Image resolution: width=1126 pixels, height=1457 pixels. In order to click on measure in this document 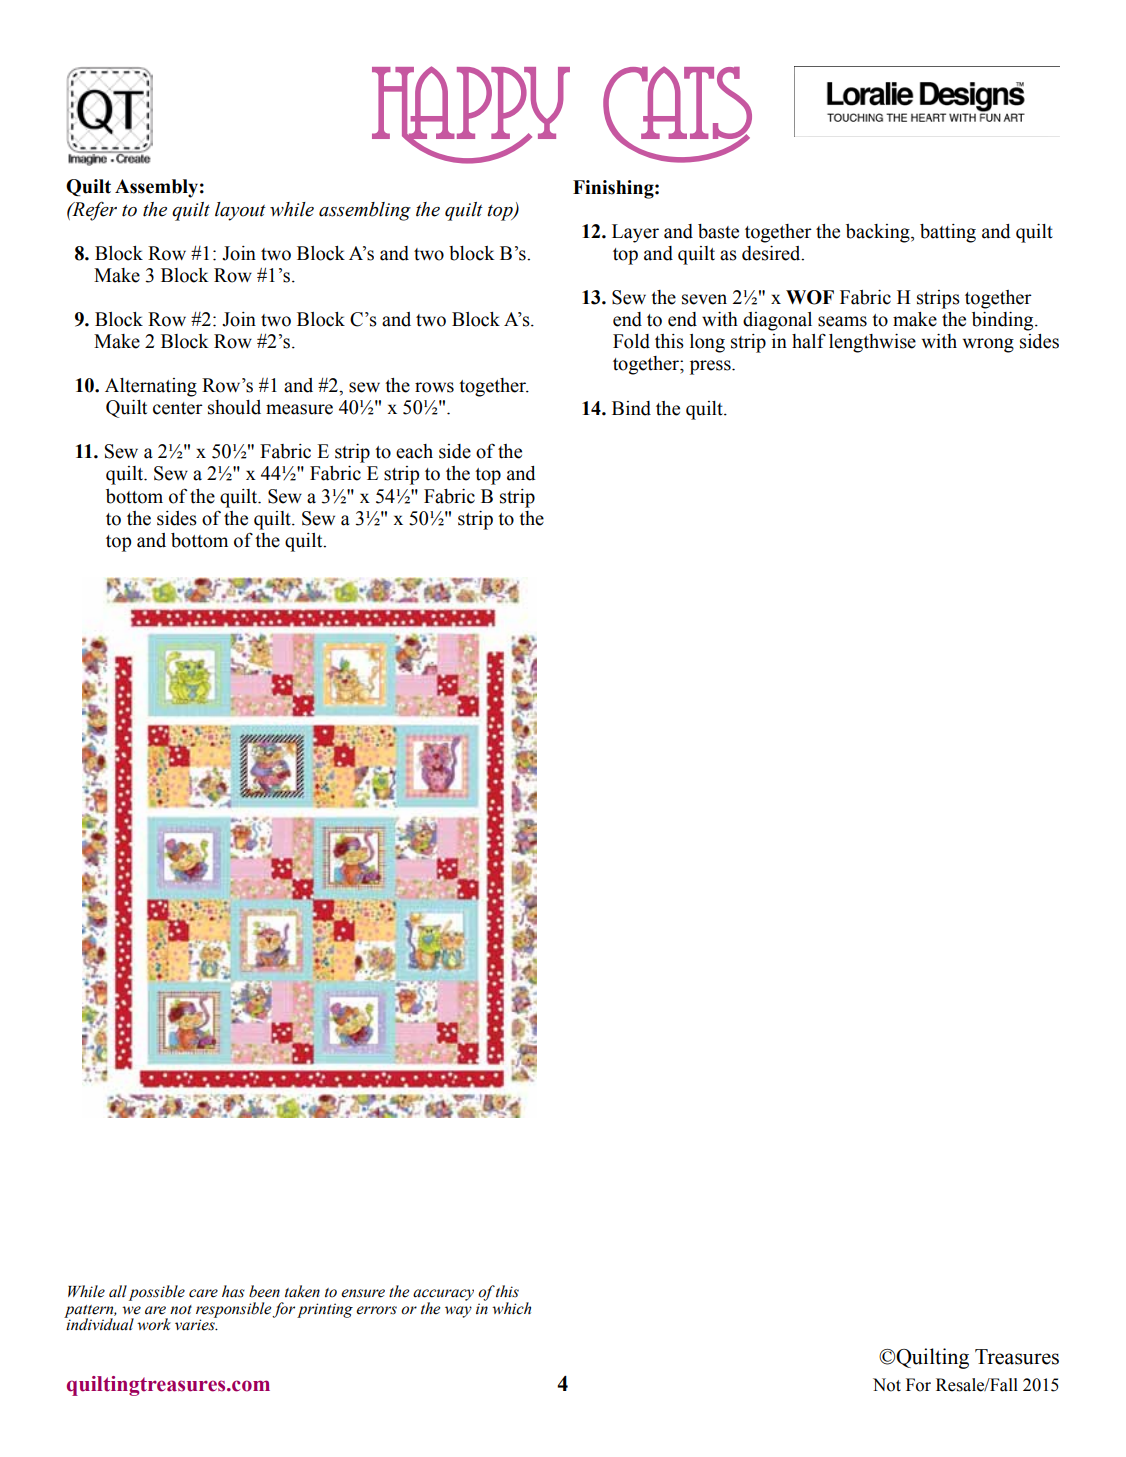, I will do `click(299, 409)`.
